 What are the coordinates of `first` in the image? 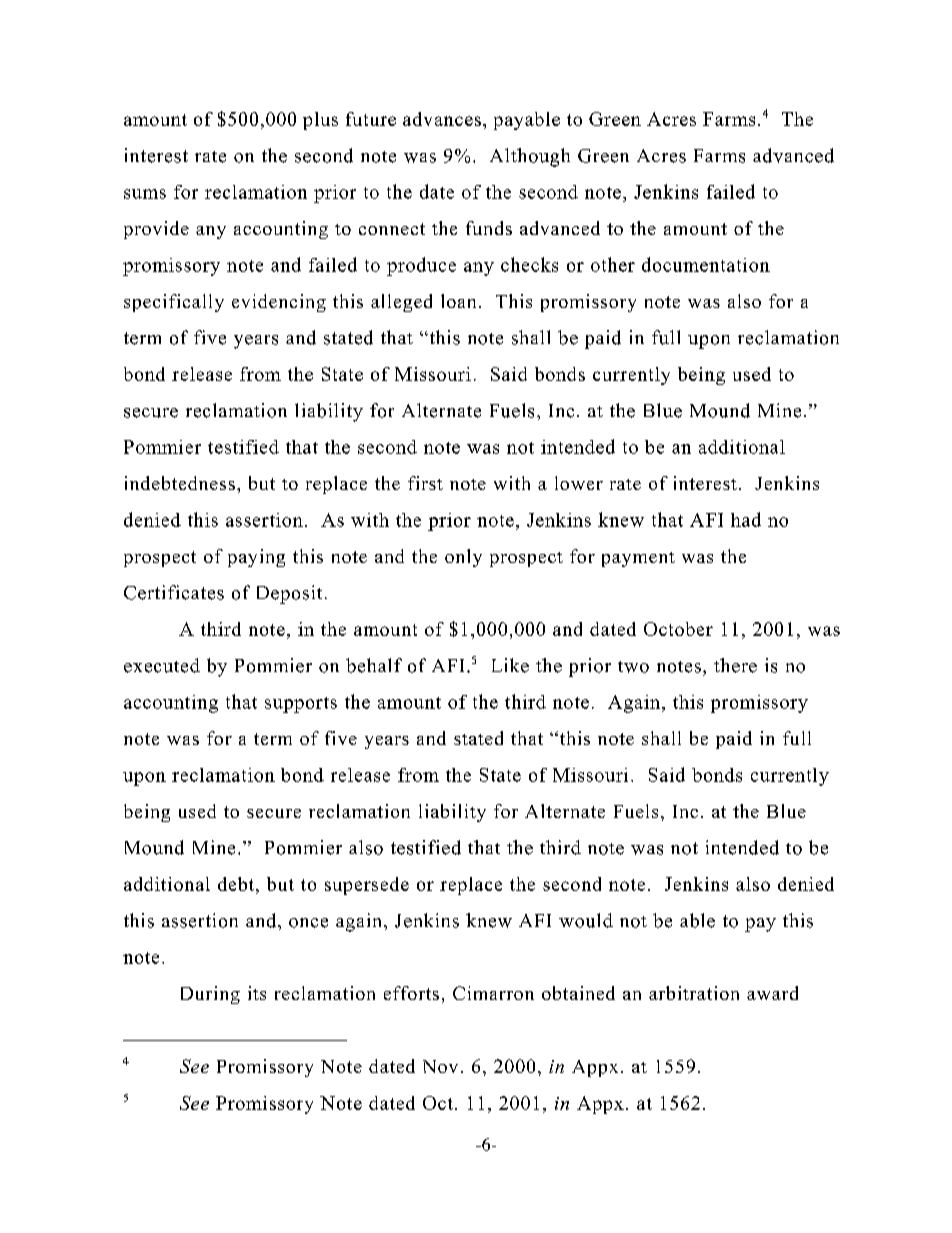 It's located at (425, 483).
